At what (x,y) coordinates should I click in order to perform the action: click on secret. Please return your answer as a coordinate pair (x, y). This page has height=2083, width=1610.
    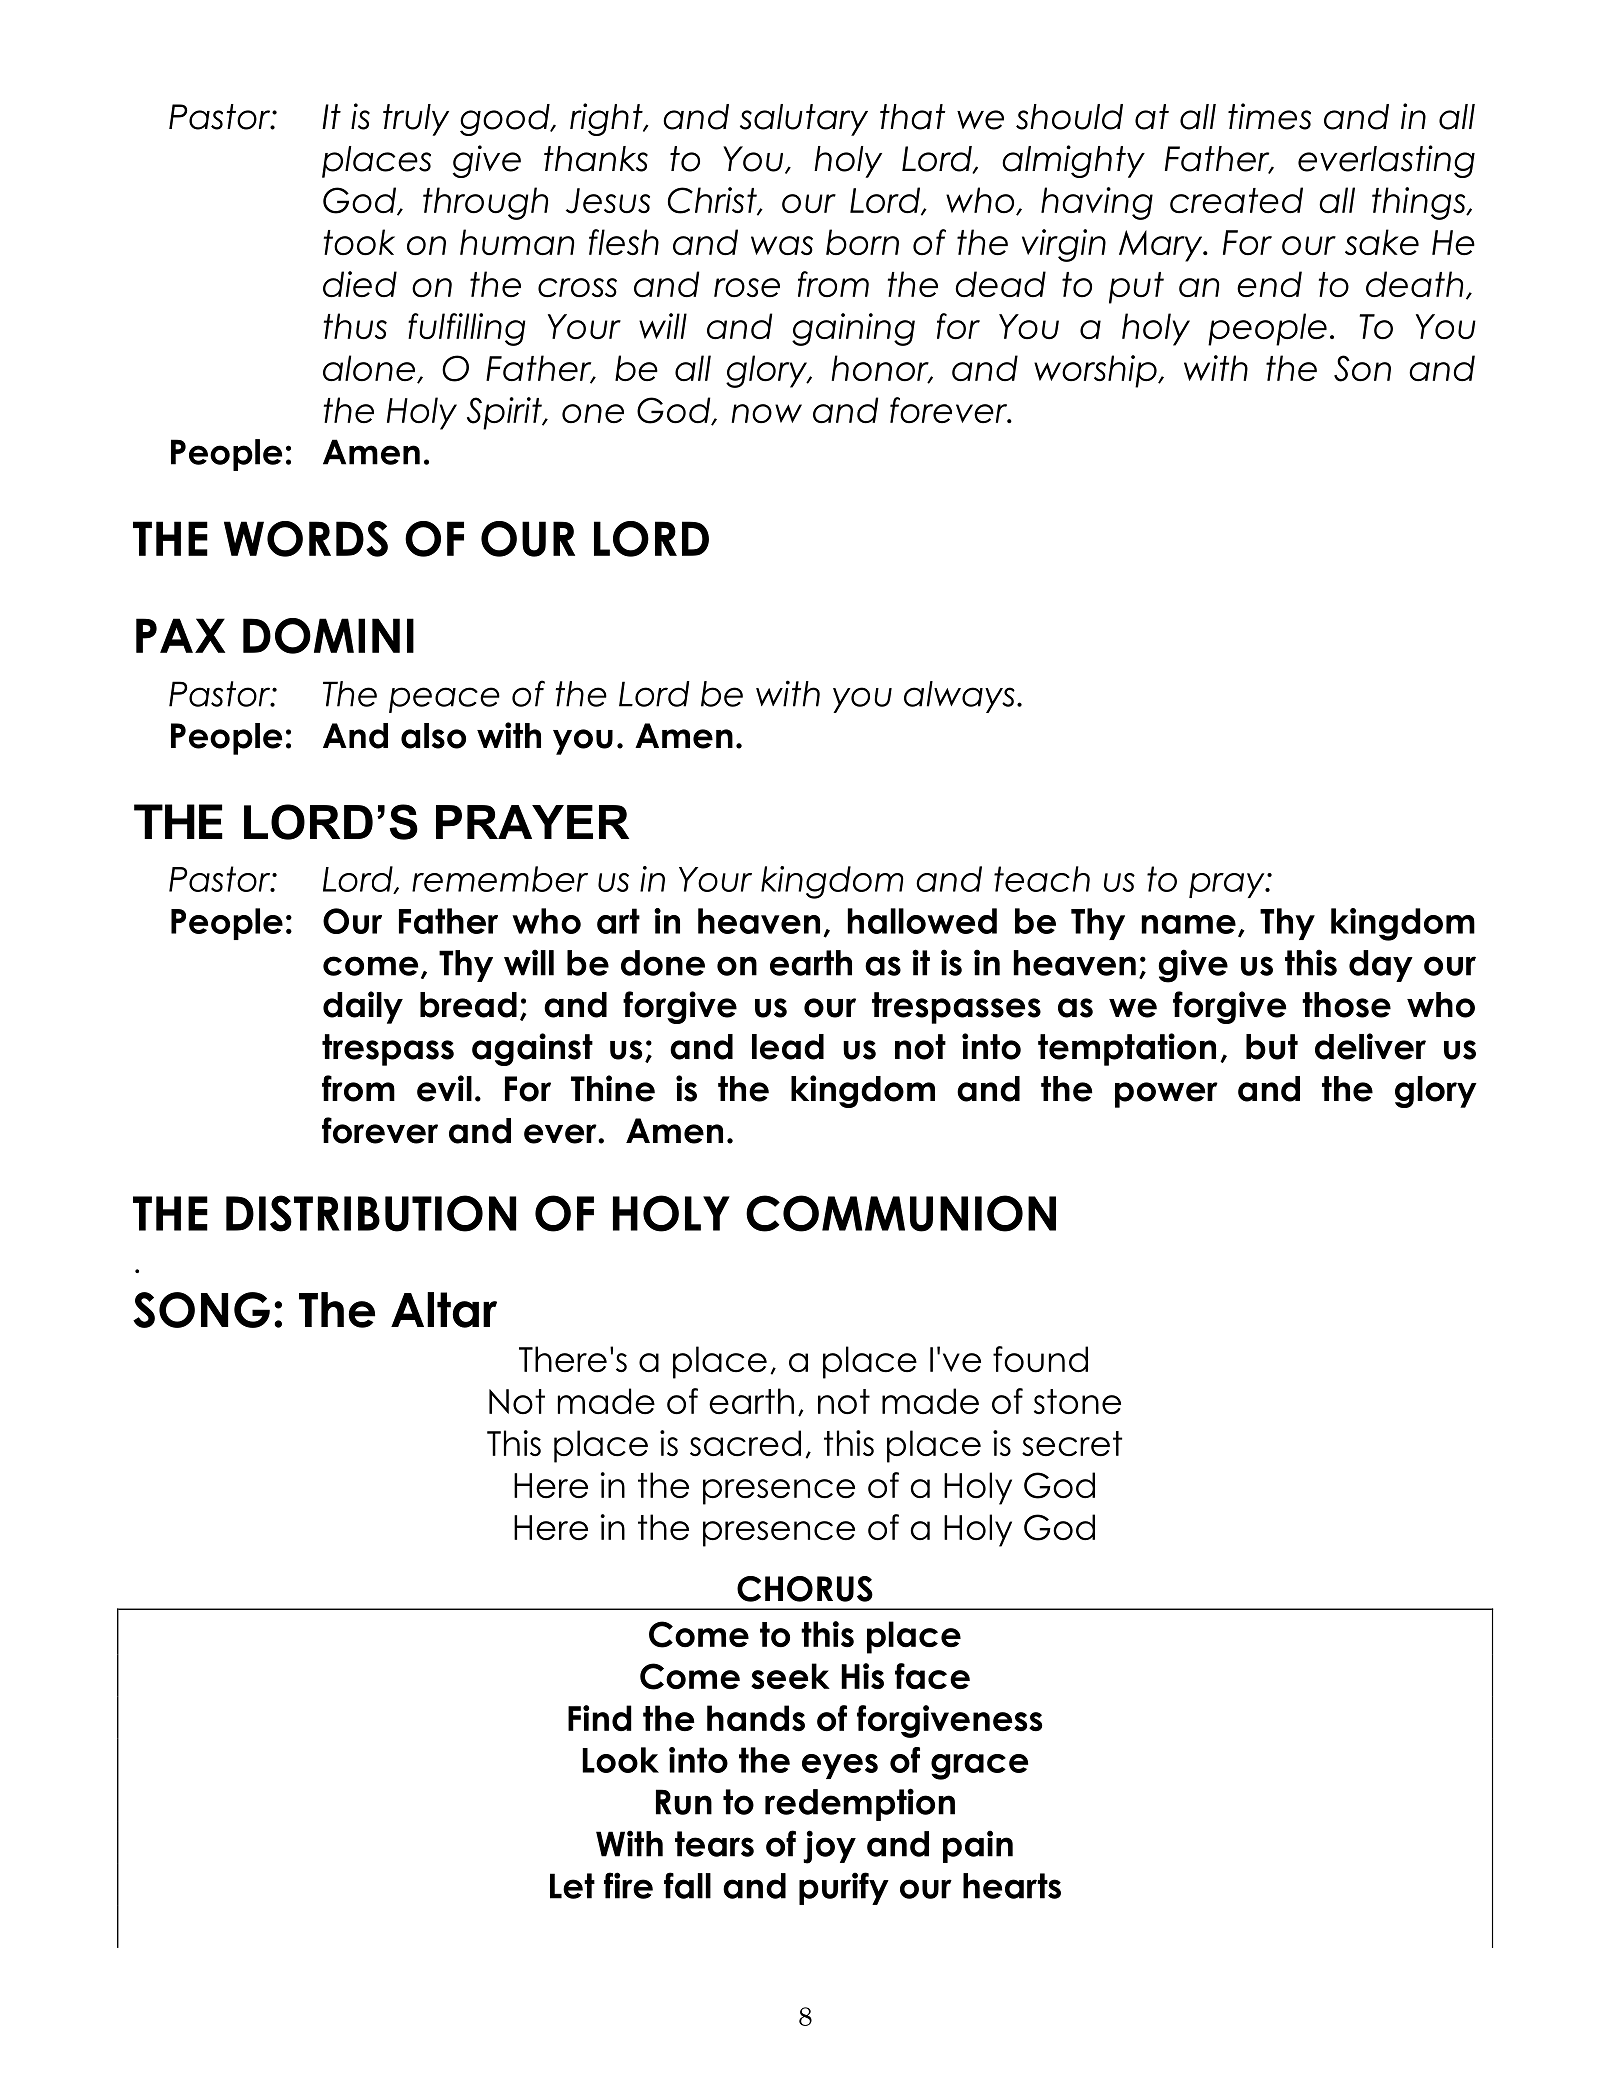
    Looking at the image, I should click on (1072, 1444).
